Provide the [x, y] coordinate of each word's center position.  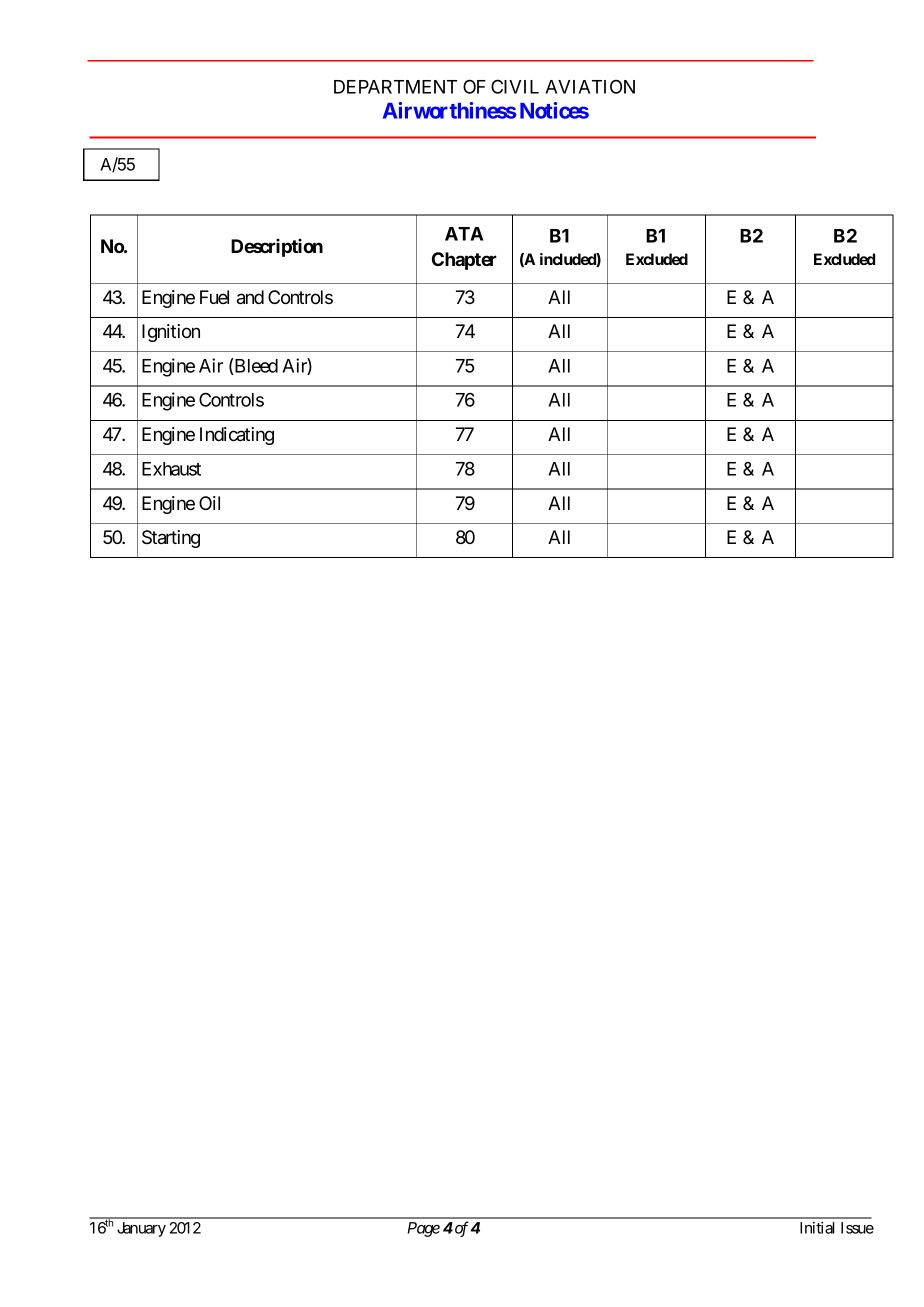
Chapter [464, 261]
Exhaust [171, 469]
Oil [209, 503]
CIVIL [515, 86]
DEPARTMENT [395, 87]
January [141, 1229]
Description [277, 248]
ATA [464, 234]
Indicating [237, 436]
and [250, 297]
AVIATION [590, 86]
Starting [171, 539]
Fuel [214, 297]
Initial [817, 1228]
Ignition [171, 333]
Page [424, 1229]
